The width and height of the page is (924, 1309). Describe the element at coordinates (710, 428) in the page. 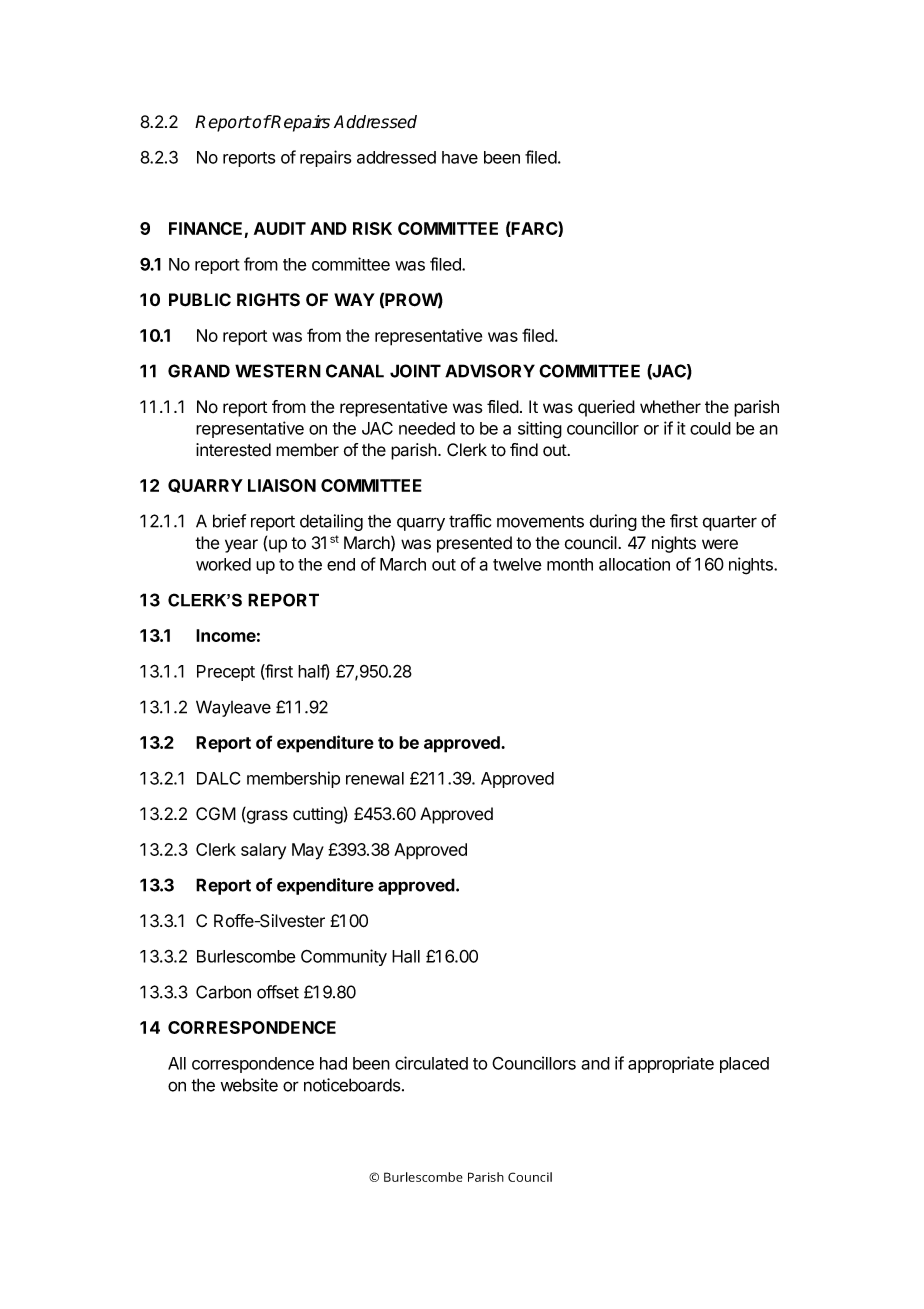

I see `could` at that location.
